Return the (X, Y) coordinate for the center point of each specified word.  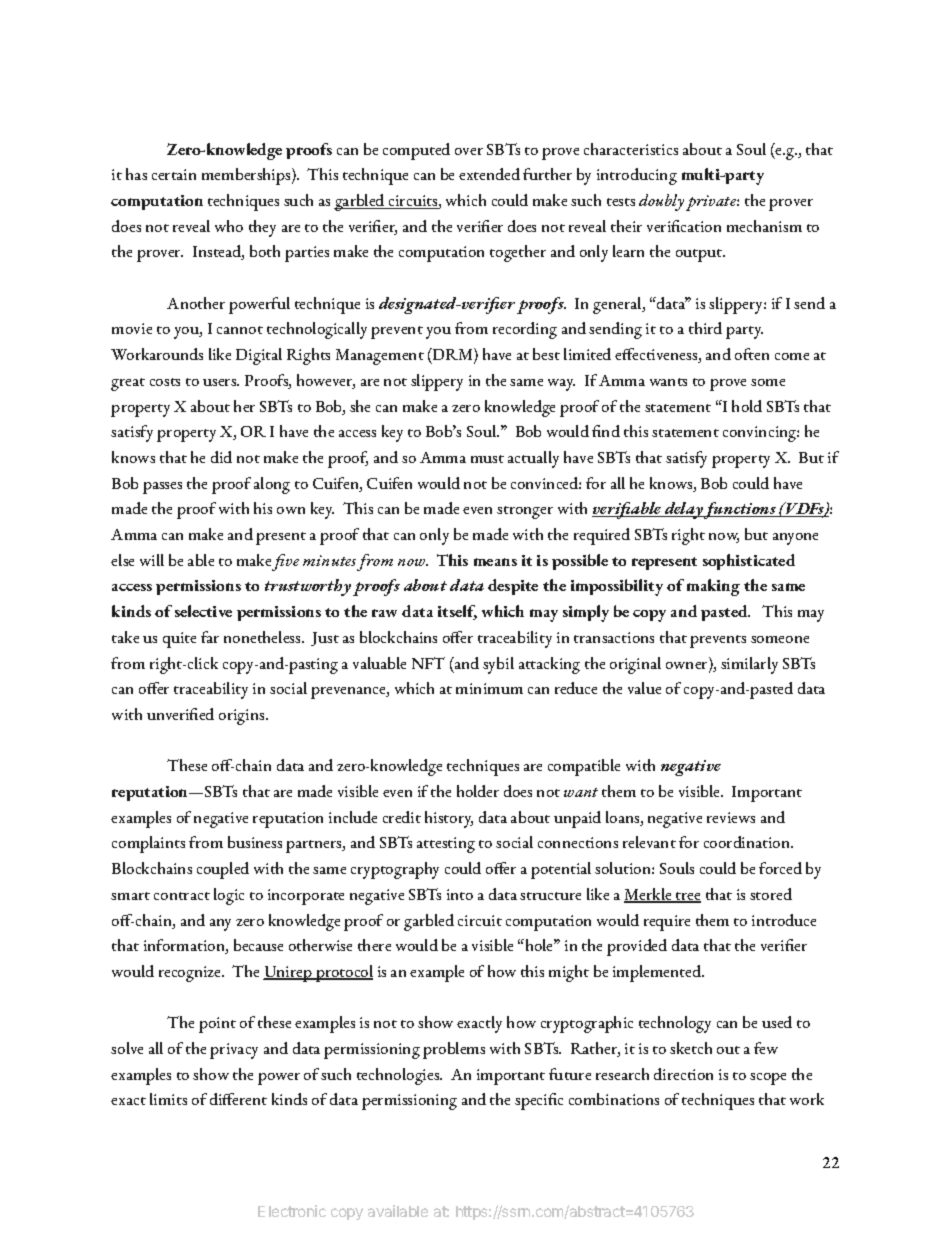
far (210, 637)
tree (687, 897)
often (752, 354)
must (487, 459)
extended (489, 174)
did (221, 457)
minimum (489, 688)
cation (700, 226)
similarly (749, 665)
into (460, 894)
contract (182, 896)
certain (174, 174)
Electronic (292, 1211)
